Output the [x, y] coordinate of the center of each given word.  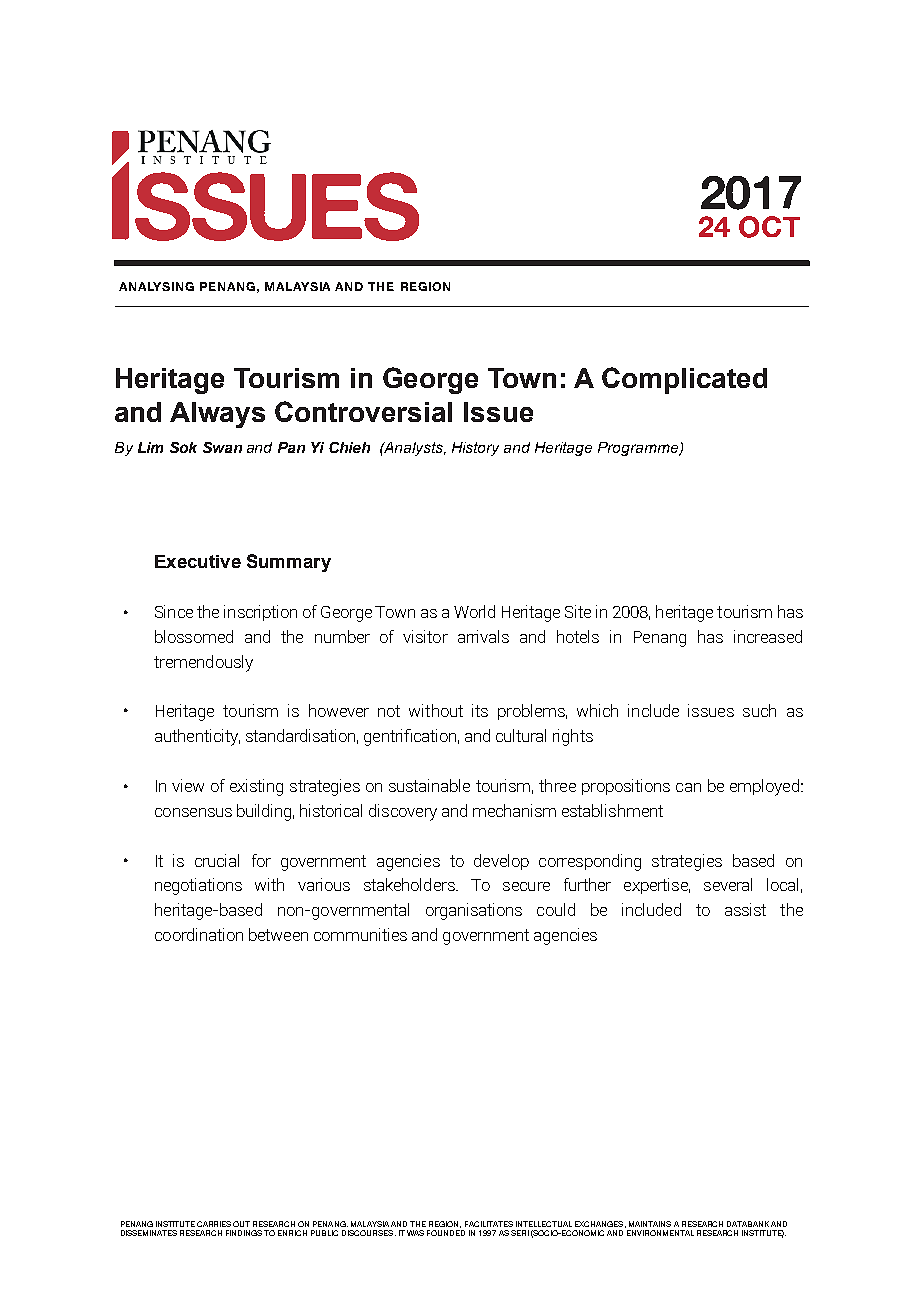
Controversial [363, 411]
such [759, 710]
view [188, 785]
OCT [769, 227]
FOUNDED [446, 1233]
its [480, 710]
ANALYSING [156, 286]
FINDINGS [245, 1233]
